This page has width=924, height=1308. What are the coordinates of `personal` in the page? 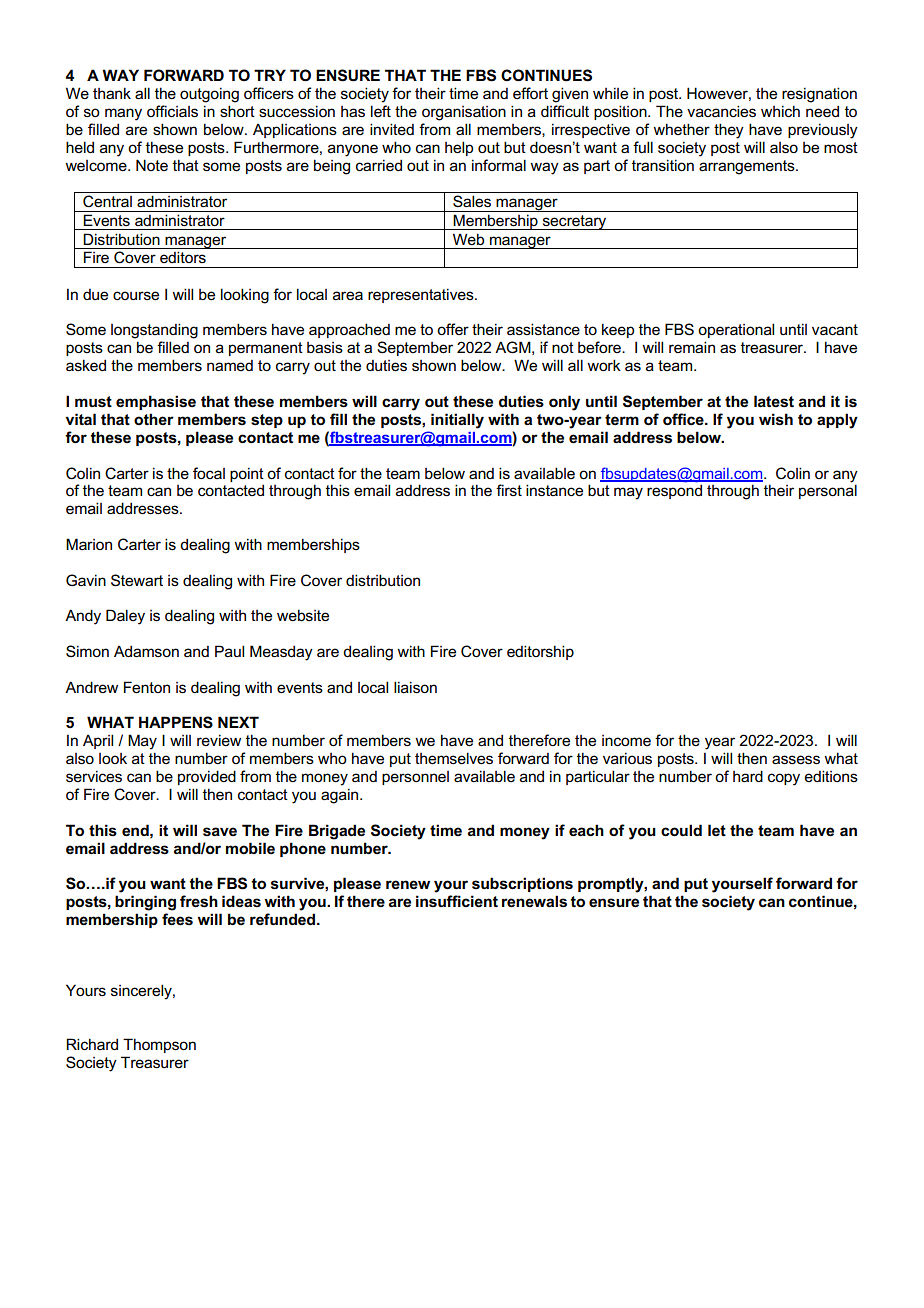 It's located at (828, 491).
